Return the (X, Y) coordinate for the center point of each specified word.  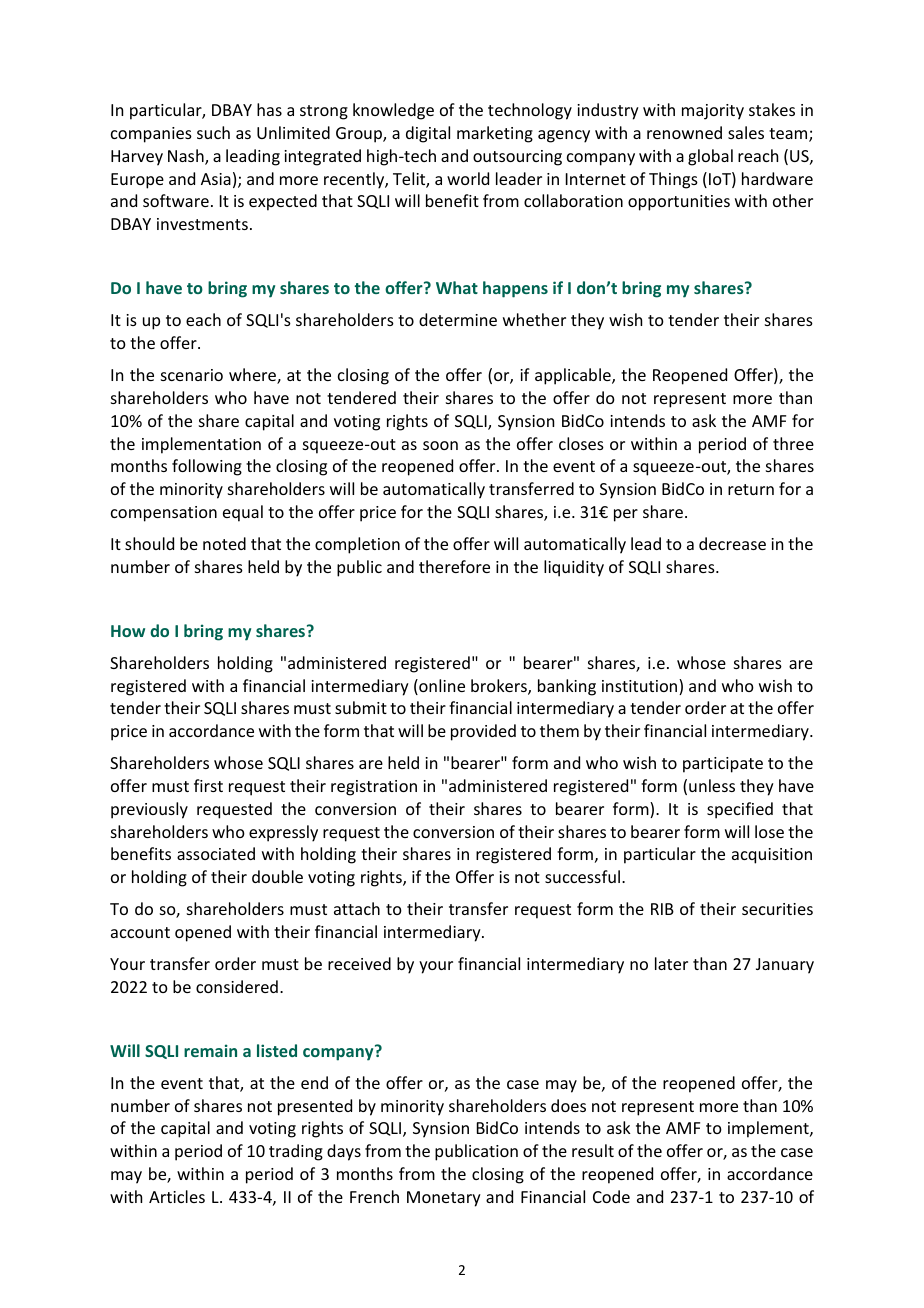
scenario (192, 375)
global (710, 157)
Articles (177, 1196)
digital (428, 134)
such (213, 132)
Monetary (444, 1199)
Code (611, 1196)
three (793, 443)
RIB (662, 909)
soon (440, 445)
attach (357, 908)
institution (641, 687)
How (128, 631)
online (441, 687)
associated (216, 853)
